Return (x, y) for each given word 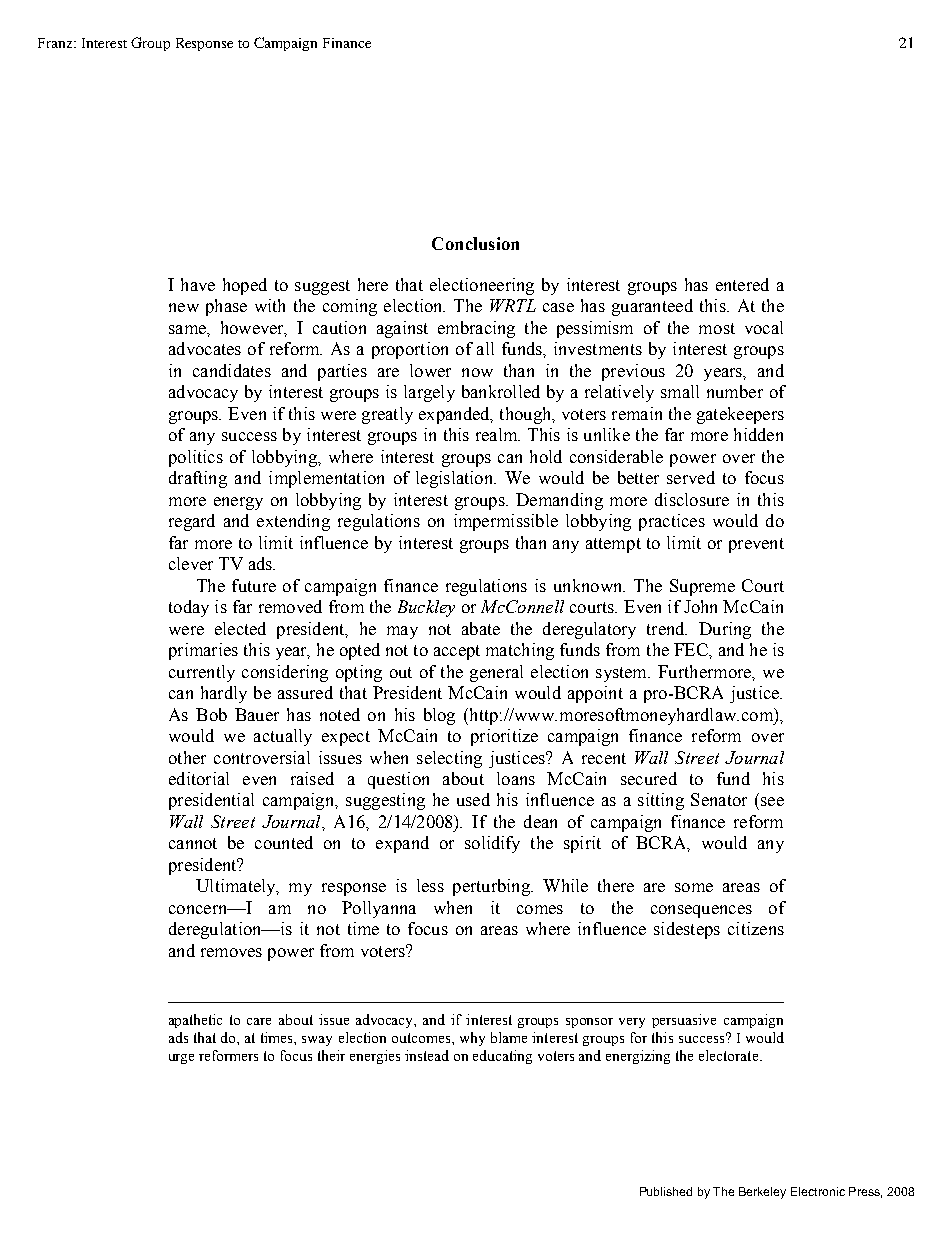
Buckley (426, 608)
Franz (56, 43)
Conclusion (475, 243)
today (189, 608)
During (725, 630)
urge (181, 1059)
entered (742, 284)
